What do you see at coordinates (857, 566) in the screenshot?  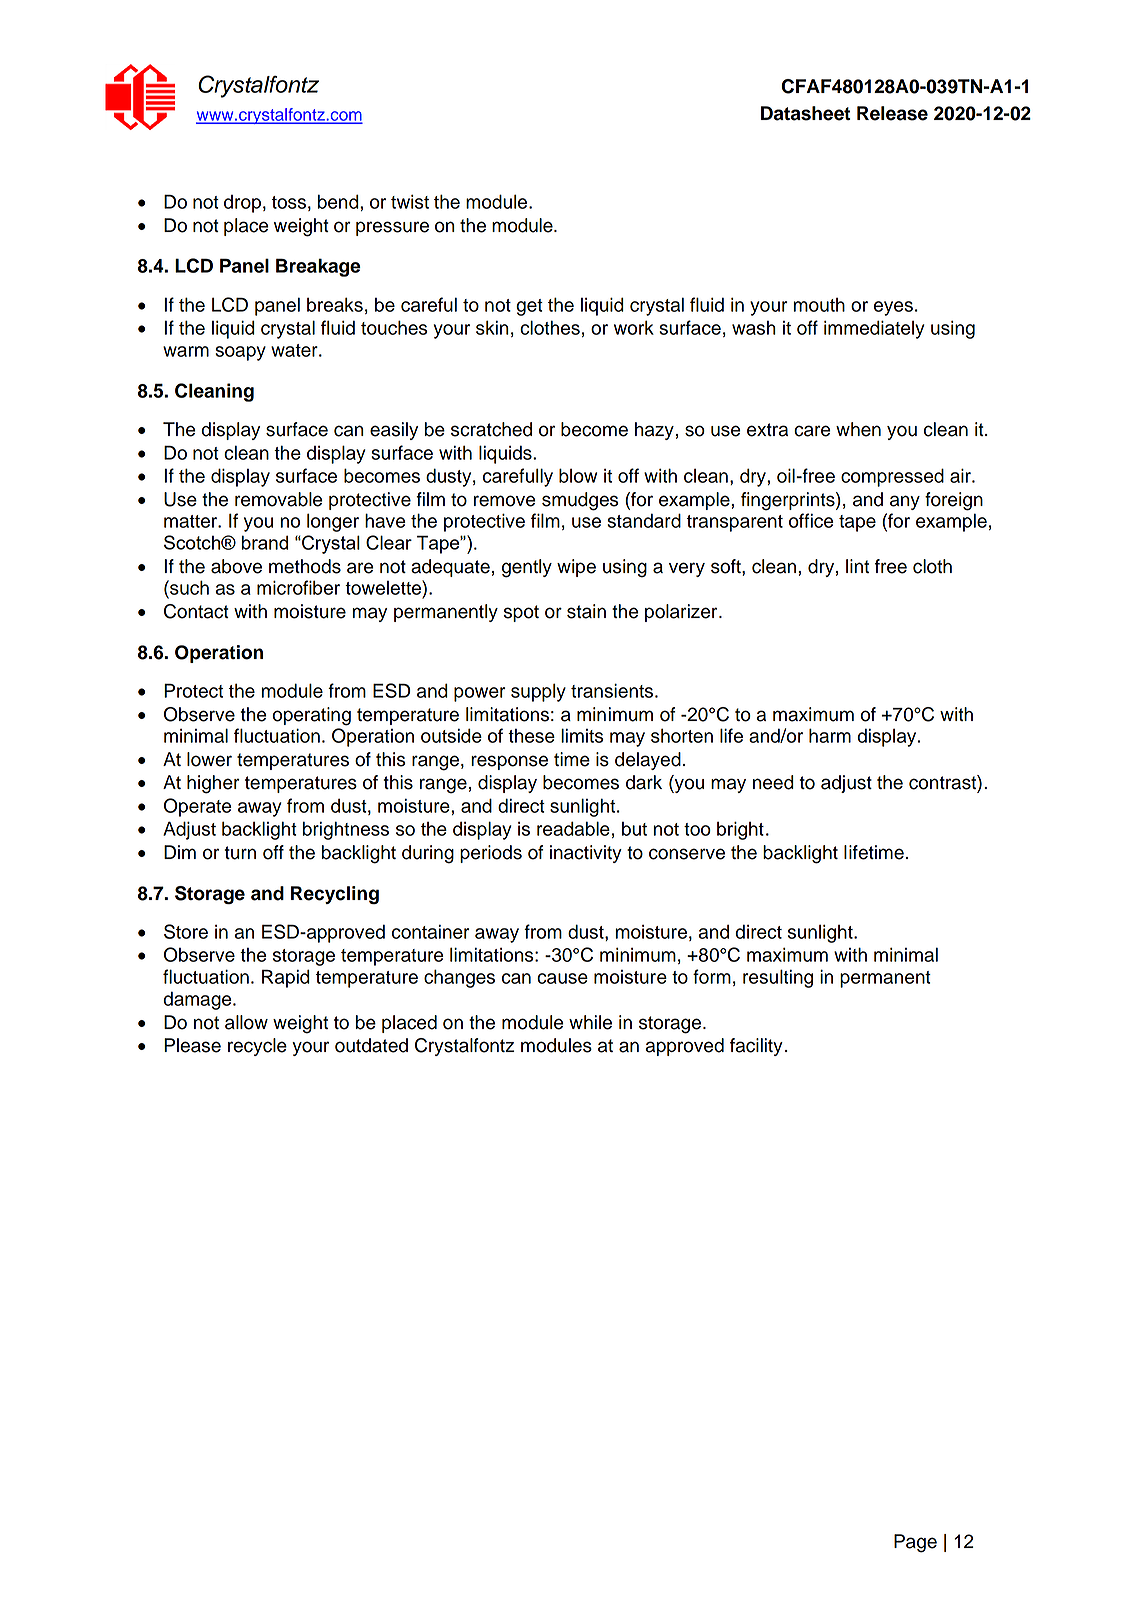 I see `lint` at bounding box center [857, 566].
